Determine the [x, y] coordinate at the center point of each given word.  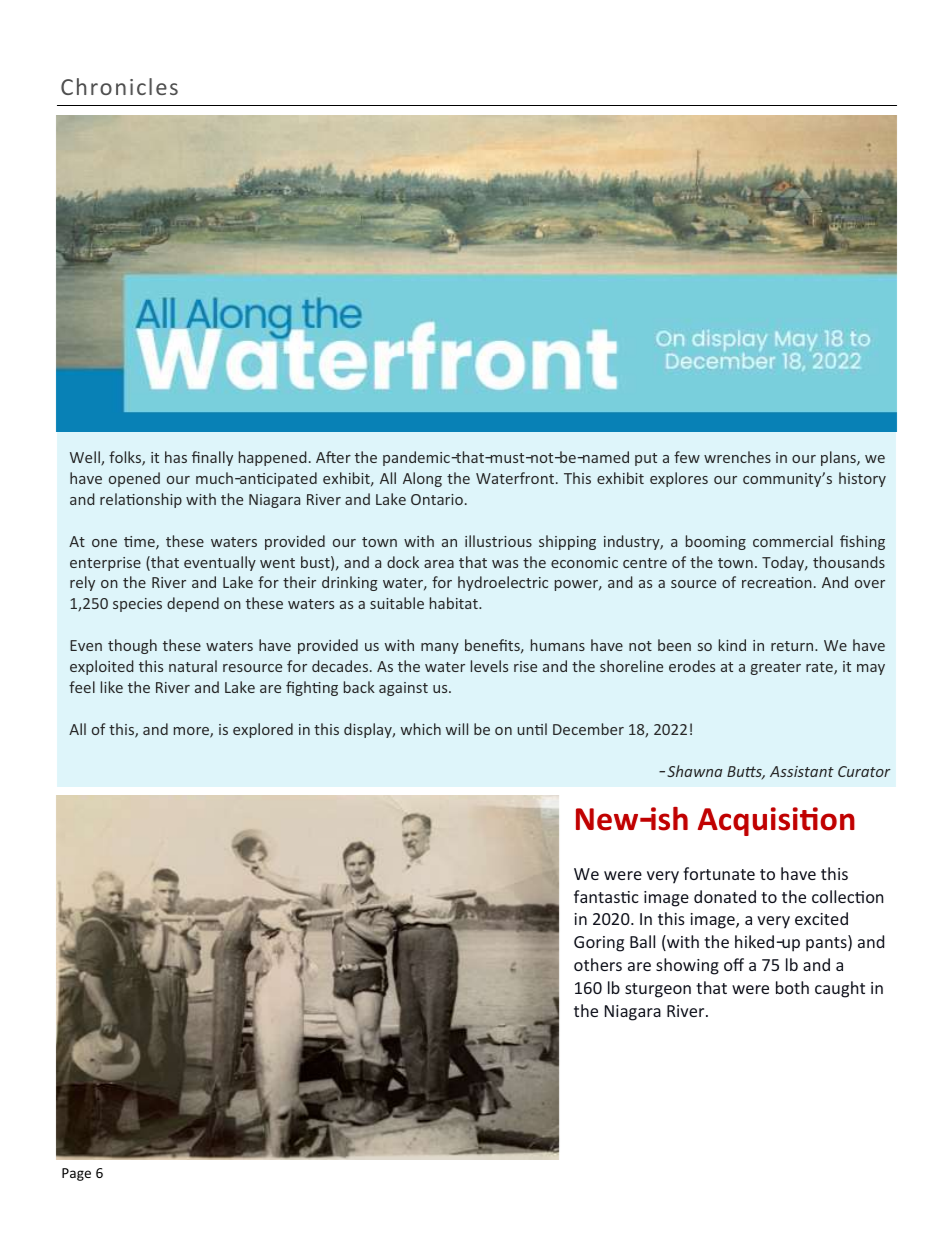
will [457, 729]
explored [263, 730]
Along [422, 479]
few [687, 457]
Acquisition [776, 821]
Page [76, 1174]
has [176, 457]
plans [839, 458]
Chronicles [119, 86]
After [333, 457]
